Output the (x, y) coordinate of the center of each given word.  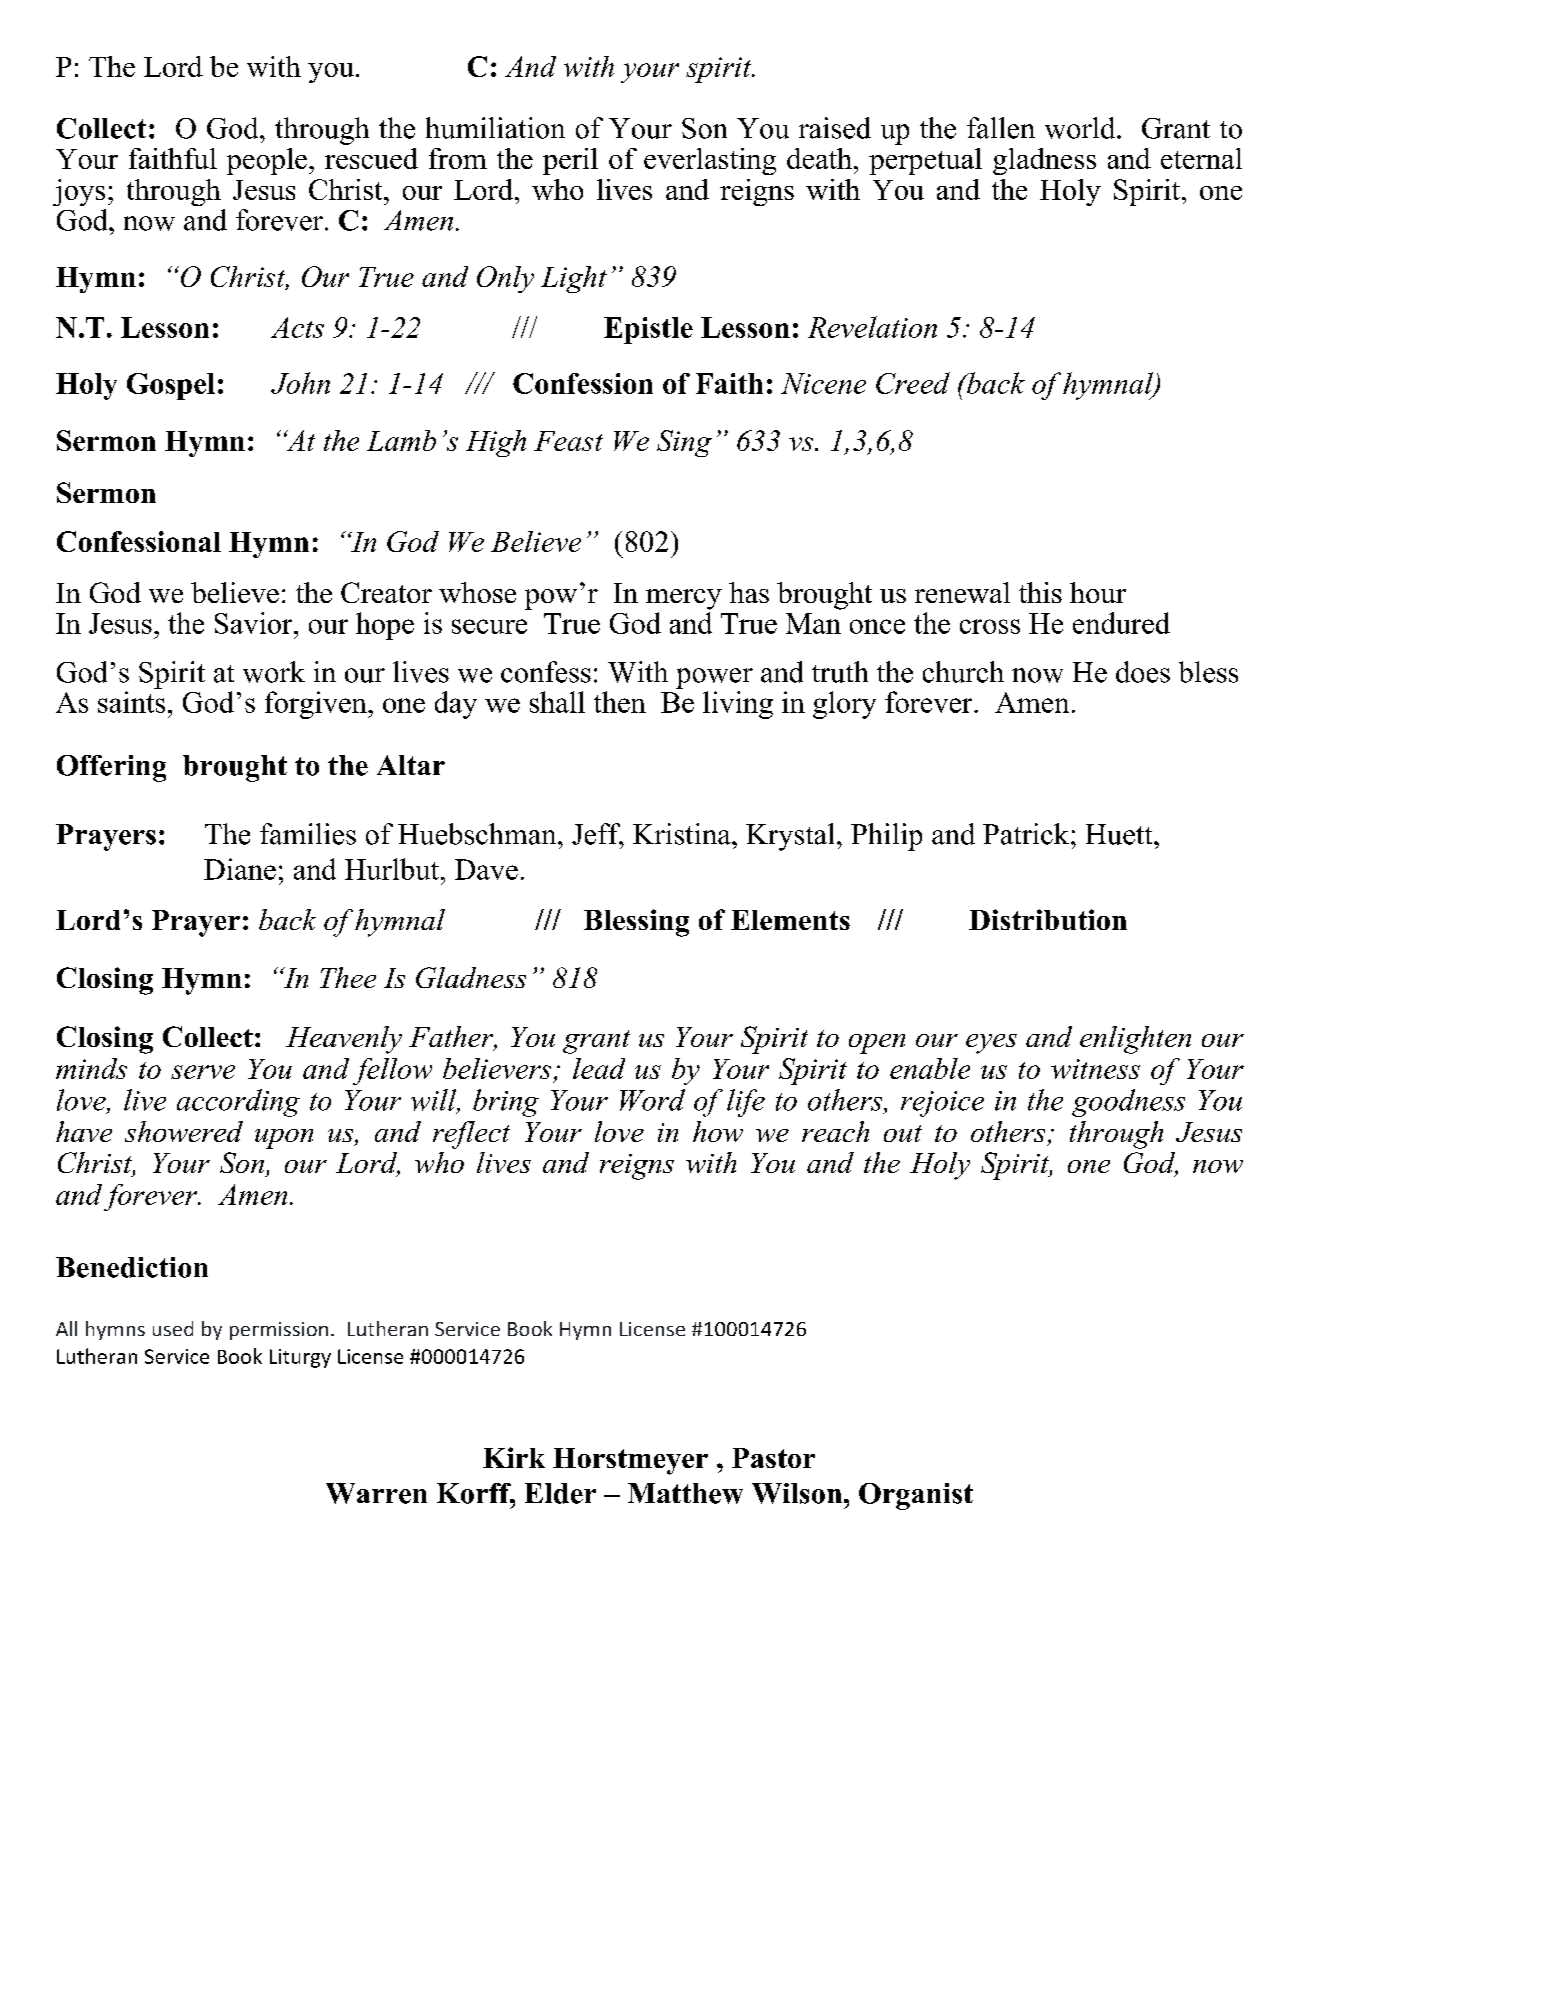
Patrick (1027, 834)
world (1081, 128)
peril (570, 161)
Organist (916, 1496)
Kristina (683, 834)
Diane (240, 869)
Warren (376, 1493)
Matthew (685, 1493)
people (267, 161)
